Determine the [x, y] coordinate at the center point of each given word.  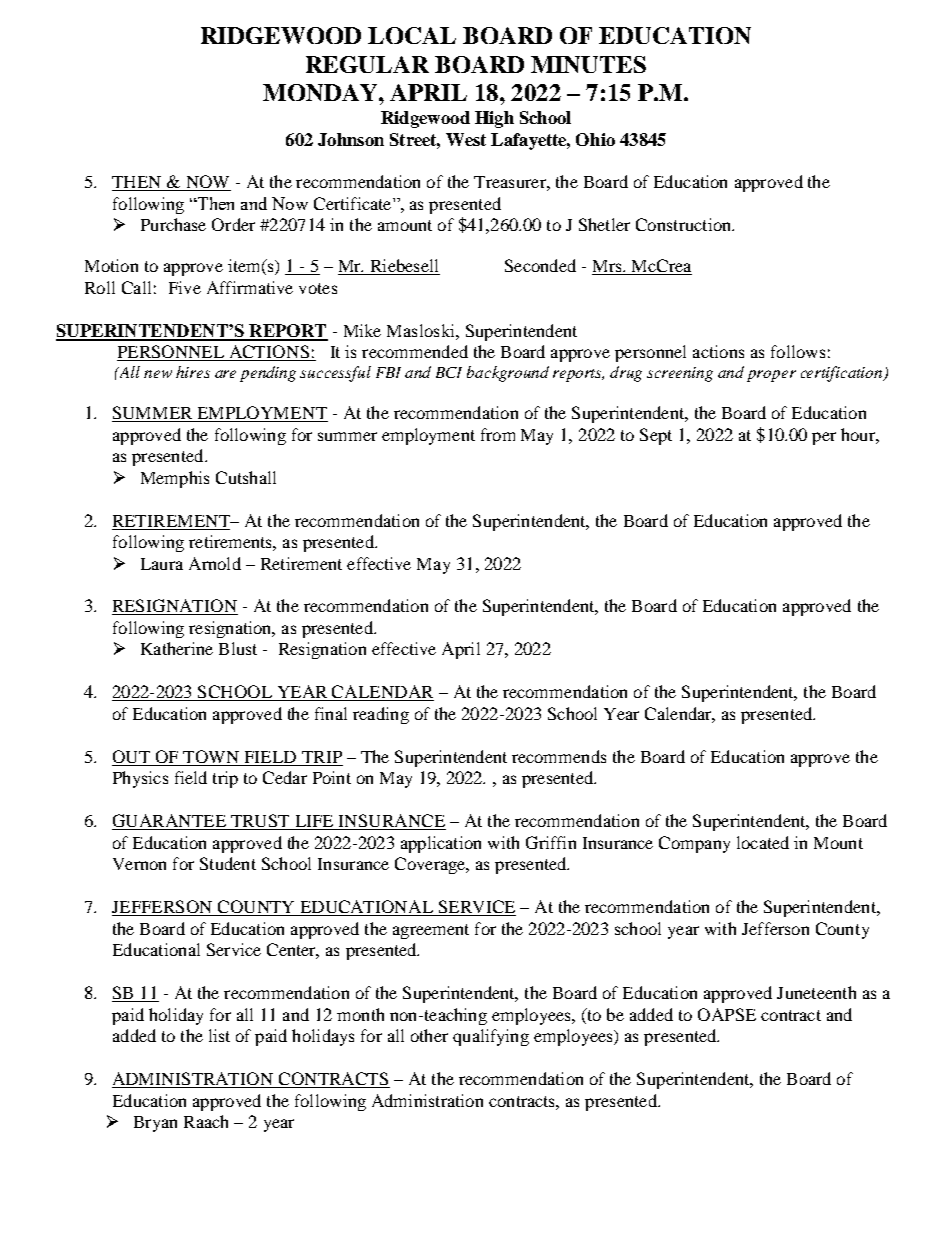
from [498, 434]
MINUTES [588, 64]
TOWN [211, 756]
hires [193, 372]
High [494, 119]
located [763, 842]
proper [771, 376]
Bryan [155, 1124]
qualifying [491, 1037]
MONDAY [321, 92]
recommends [559, 756]
